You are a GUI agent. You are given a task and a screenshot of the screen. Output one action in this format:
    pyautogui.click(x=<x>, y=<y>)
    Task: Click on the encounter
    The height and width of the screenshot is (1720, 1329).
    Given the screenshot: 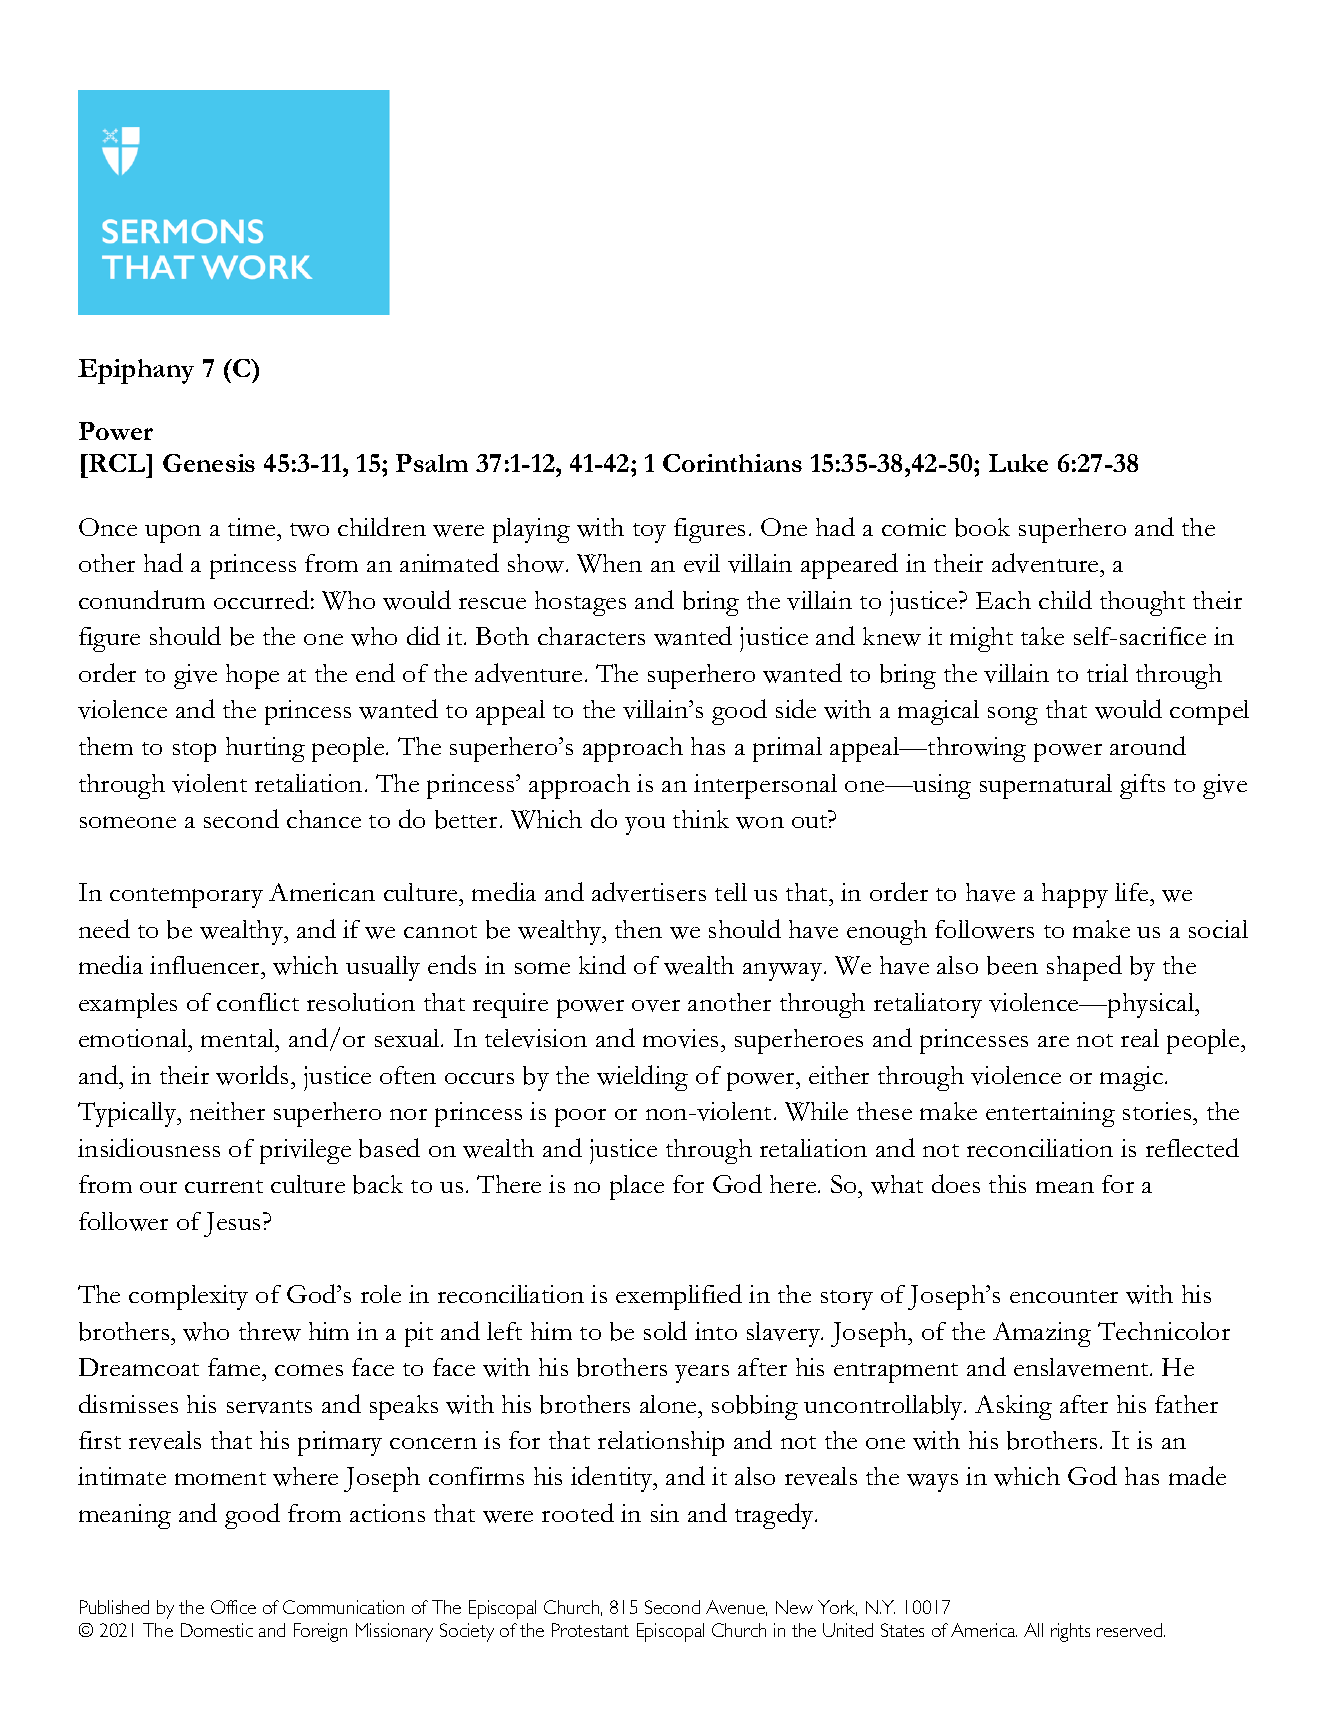 What is the action you would take?
    pyautogui.click(x=1064, y=1296)
